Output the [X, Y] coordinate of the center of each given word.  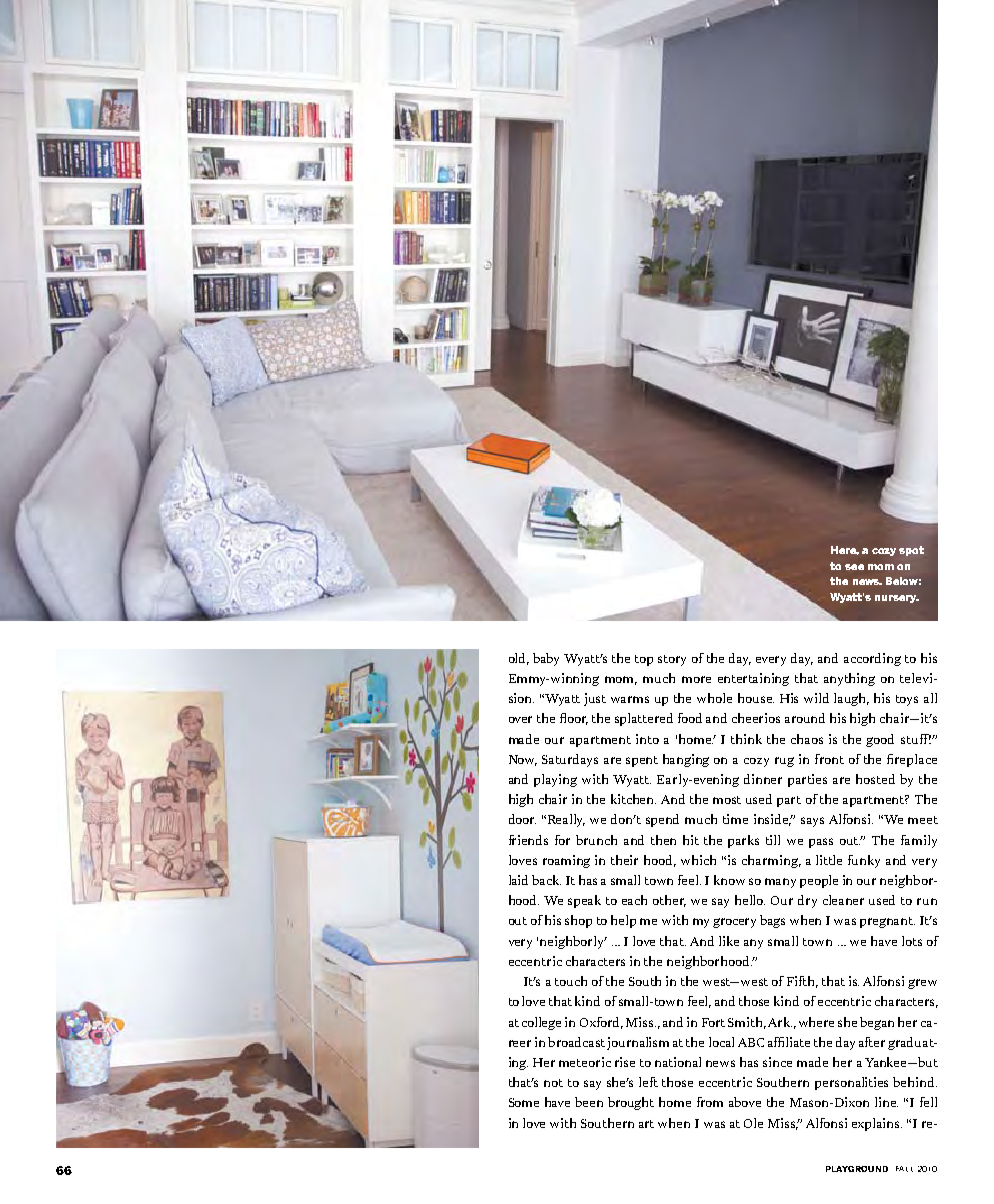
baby [546, 659]
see [854, 567]
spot [911, 551]
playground [857, 1169]
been [589, 1102]
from [710, 1102]
